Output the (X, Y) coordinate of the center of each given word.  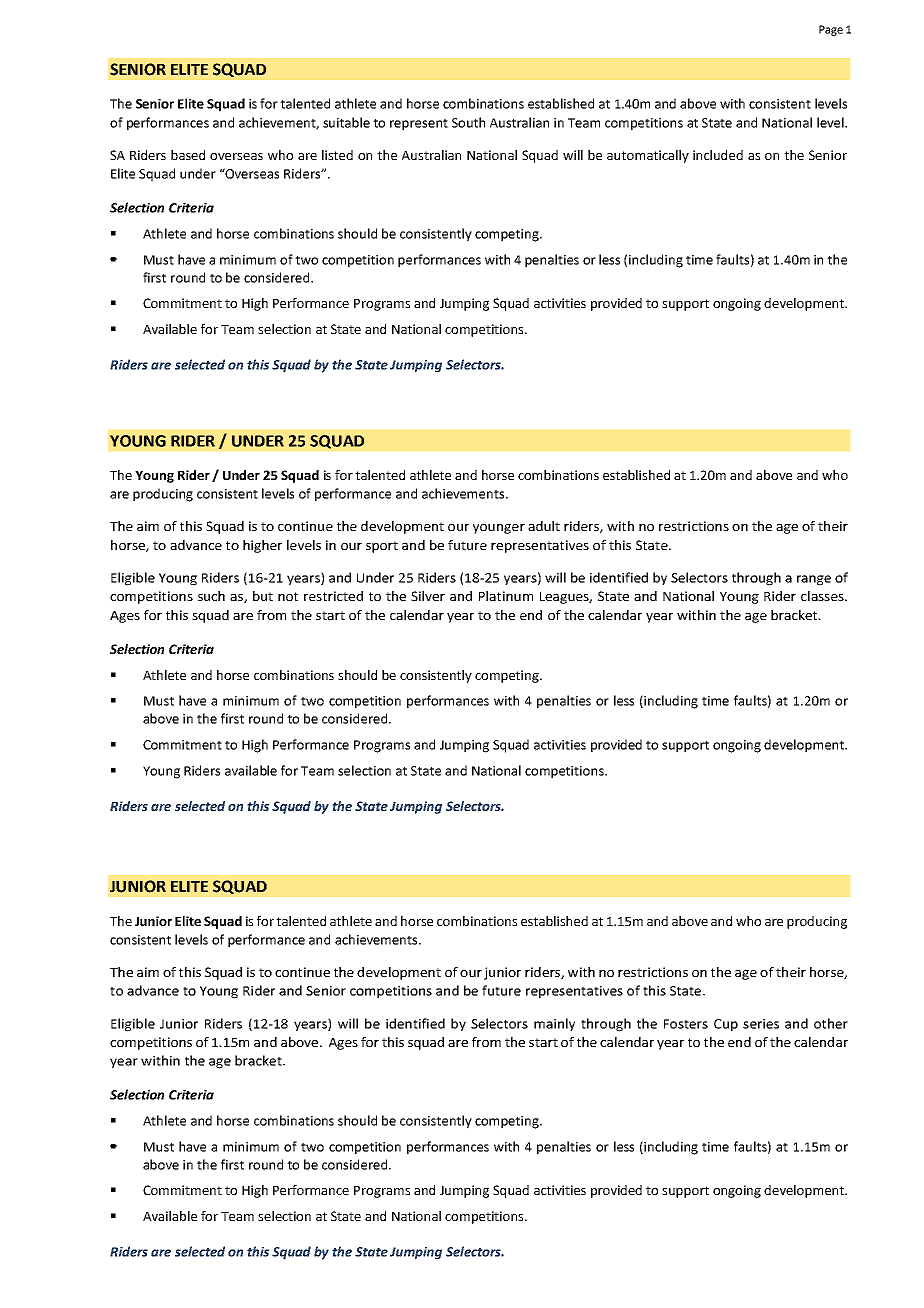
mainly (554, 1024)
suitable (346, 122)
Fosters (686, 1024)
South (468, 122)
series (761, 1024)
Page (831, 30)
